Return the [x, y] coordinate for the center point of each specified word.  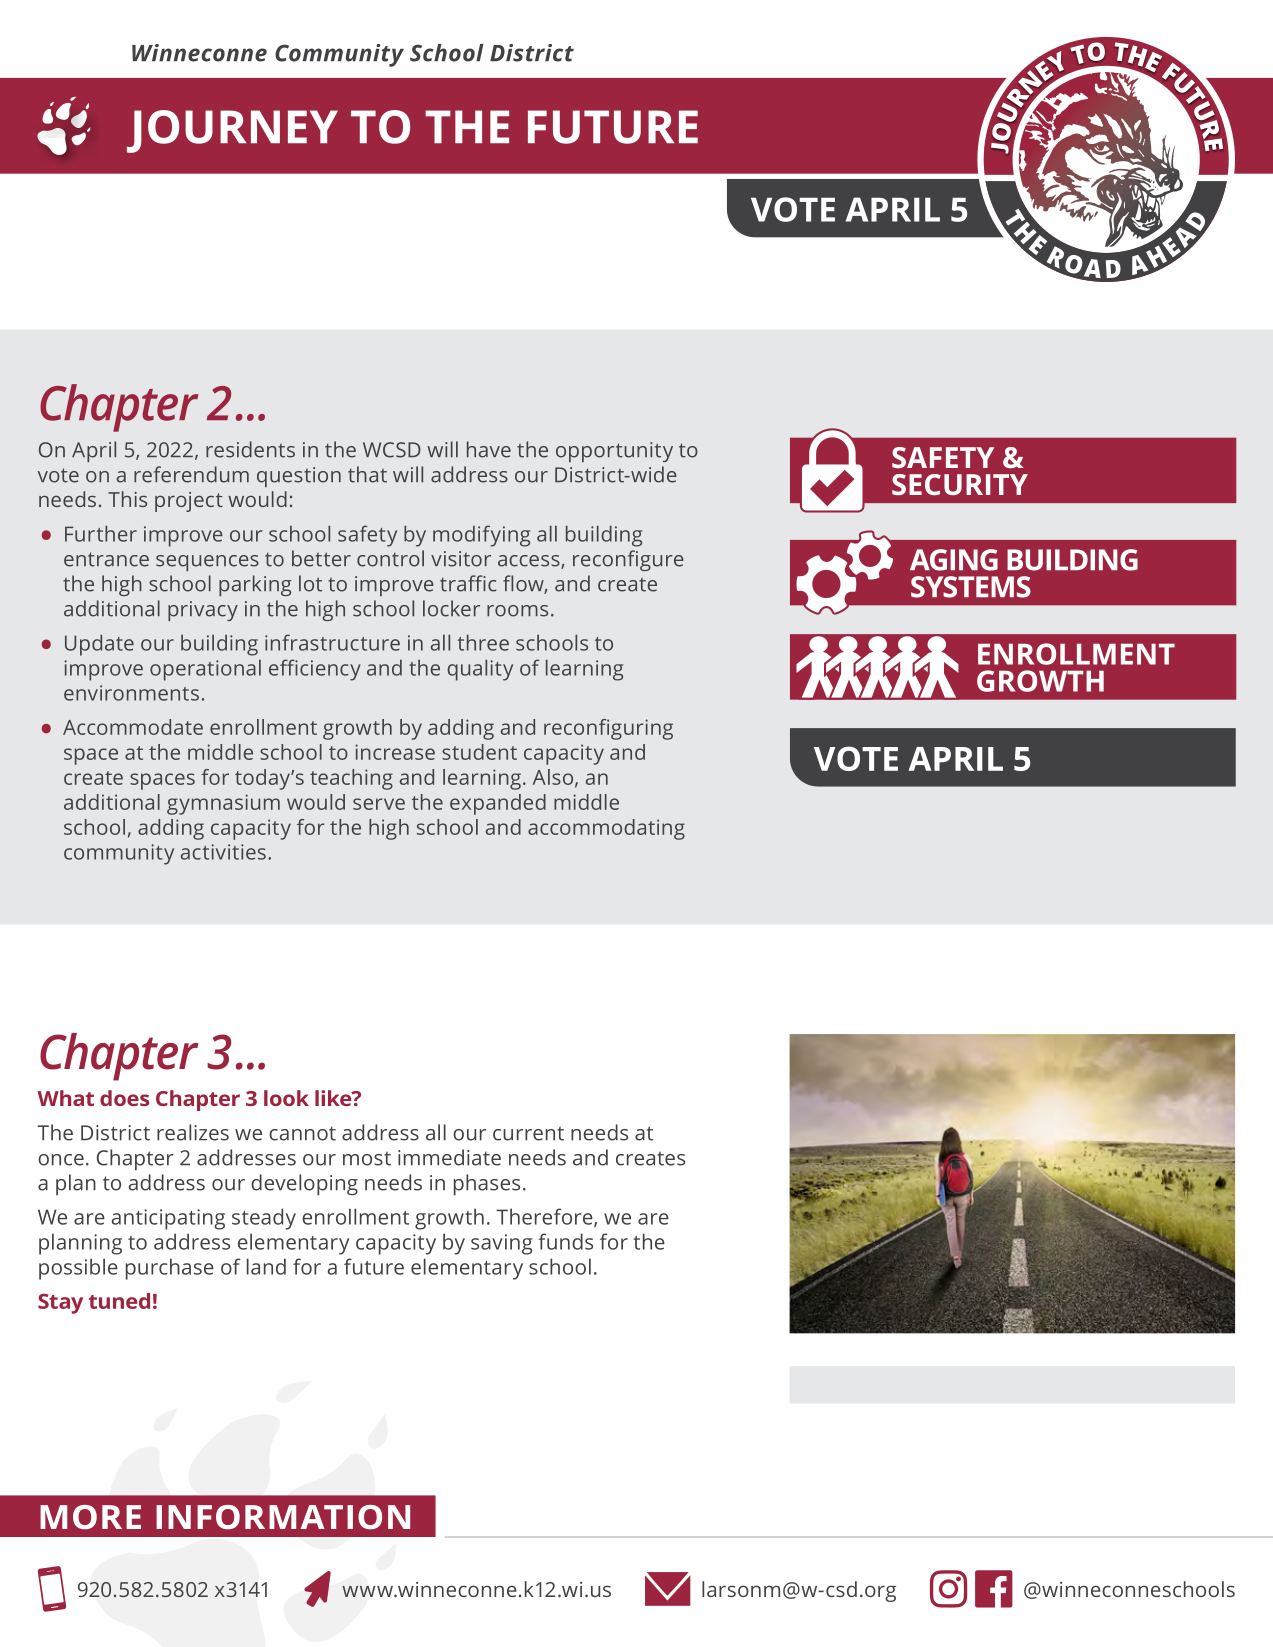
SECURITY [960, 484]
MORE [90, 1517]
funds [565, 1241]
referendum [191, 474]
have [489, 449]
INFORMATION [283, 1517]
